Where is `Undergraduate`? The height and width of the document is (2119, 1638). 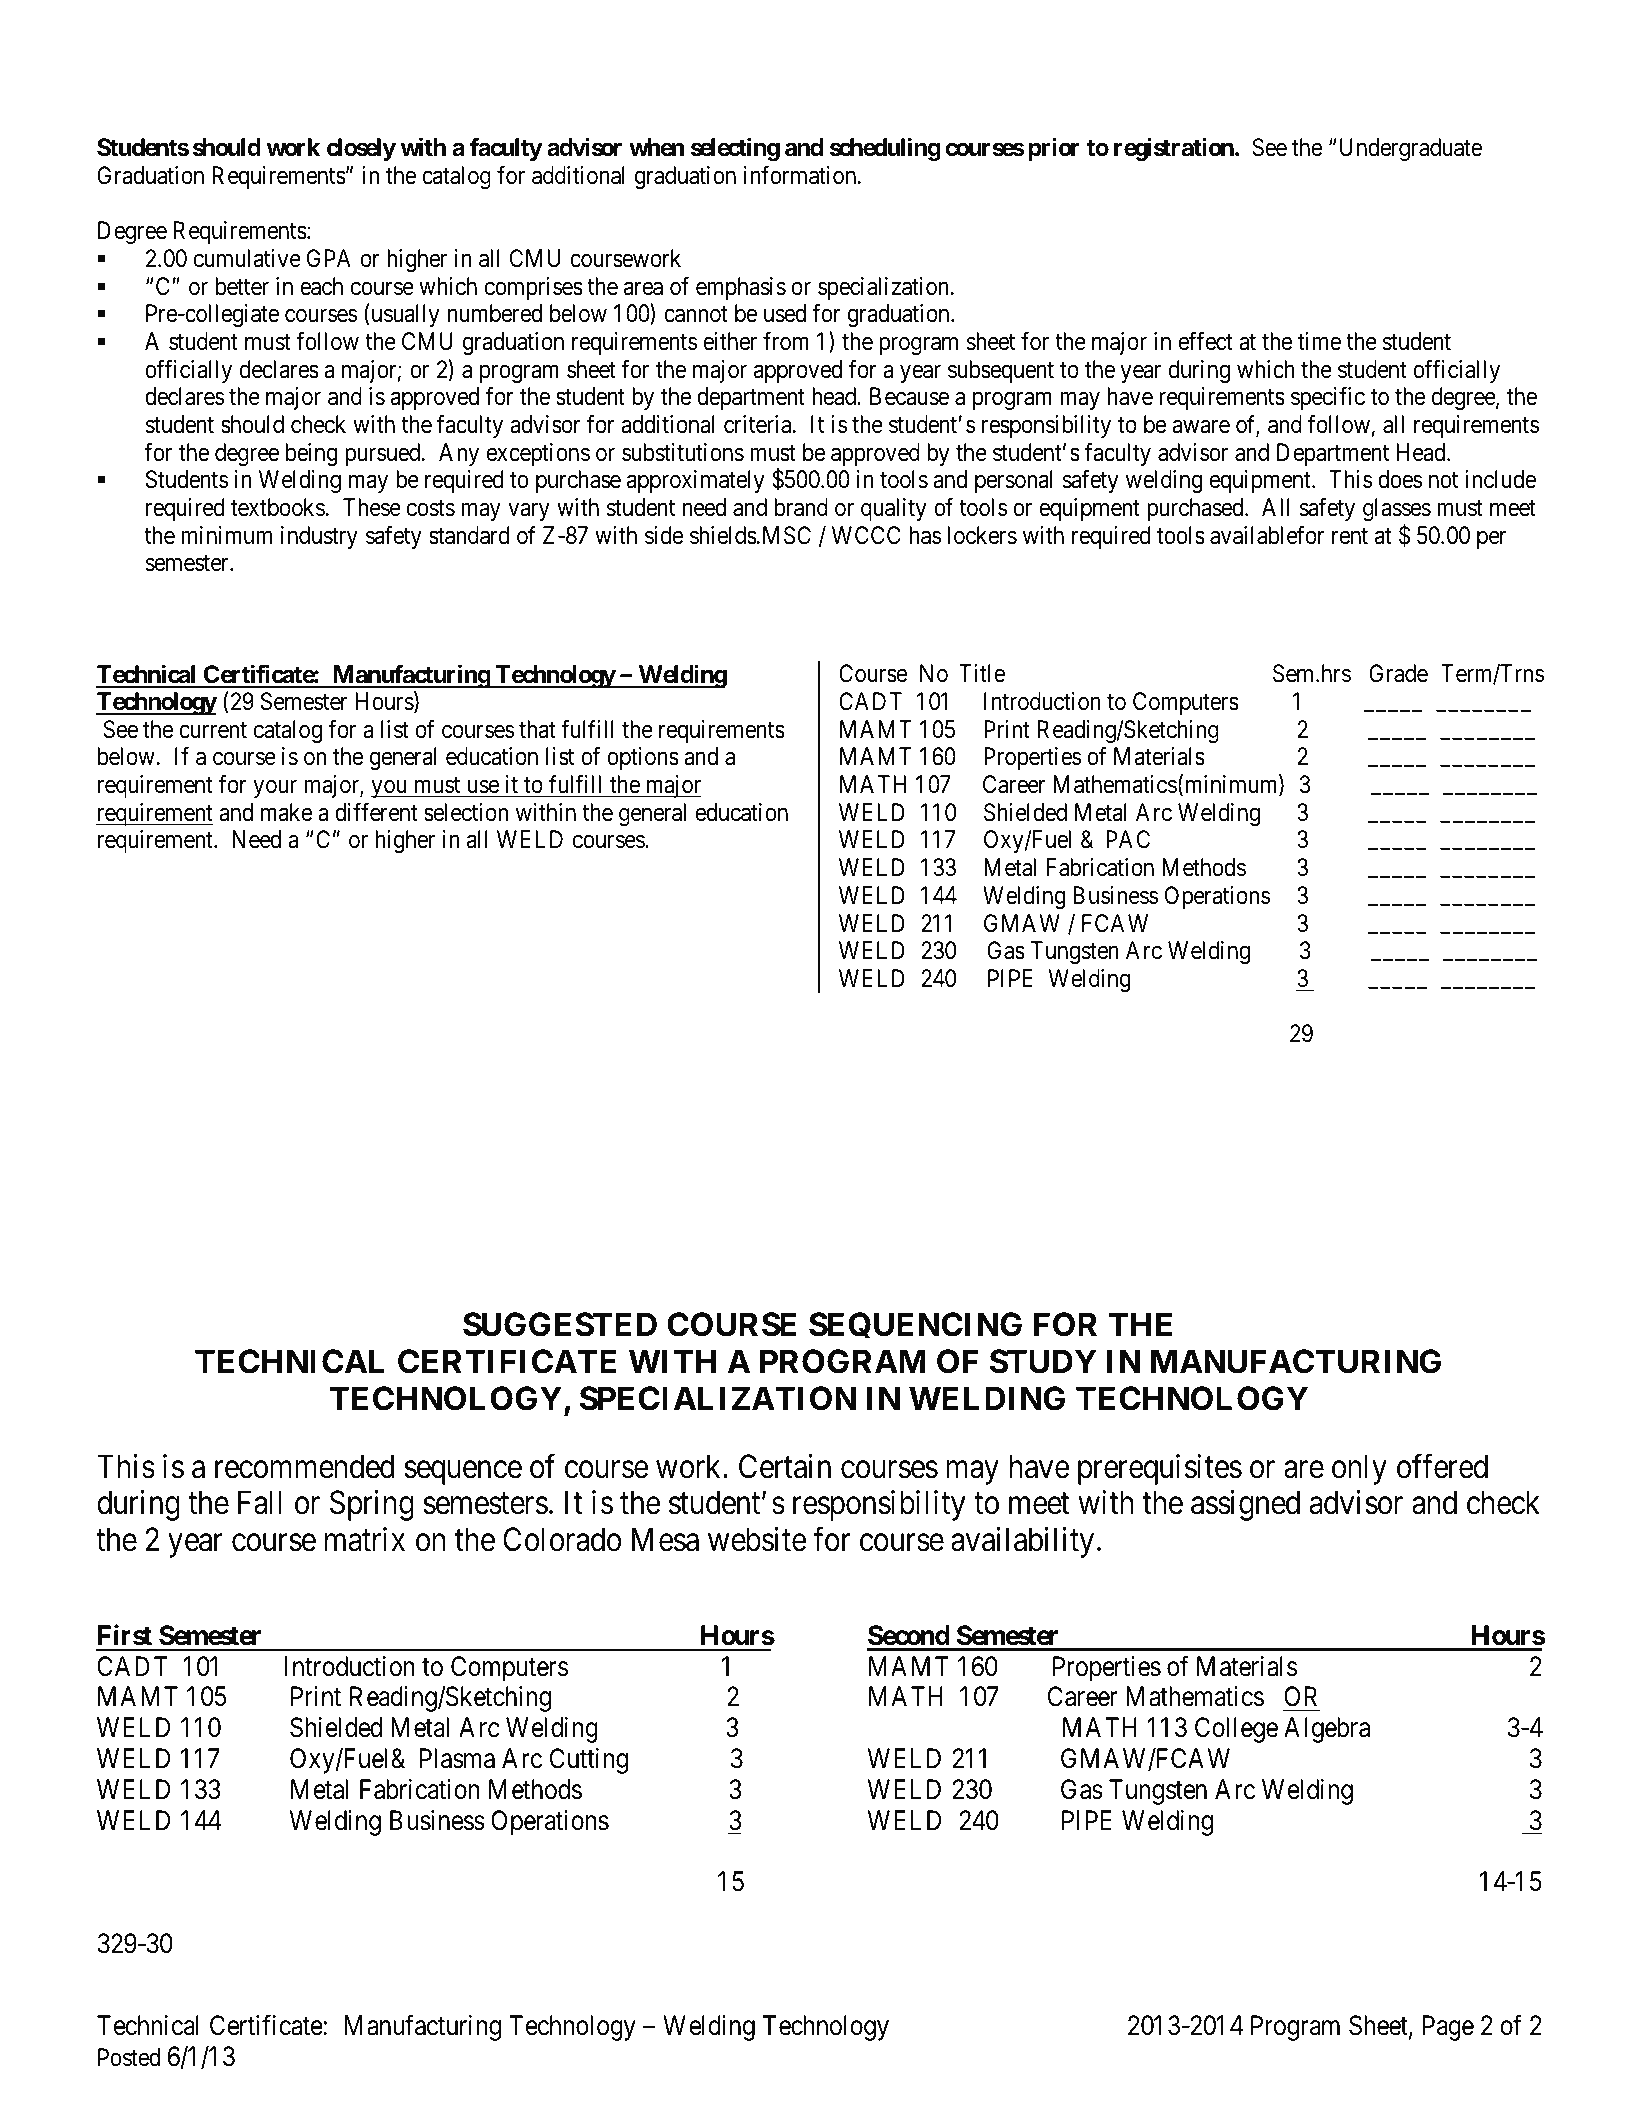 Undergraduate is located at coordinates (1411, 149).
